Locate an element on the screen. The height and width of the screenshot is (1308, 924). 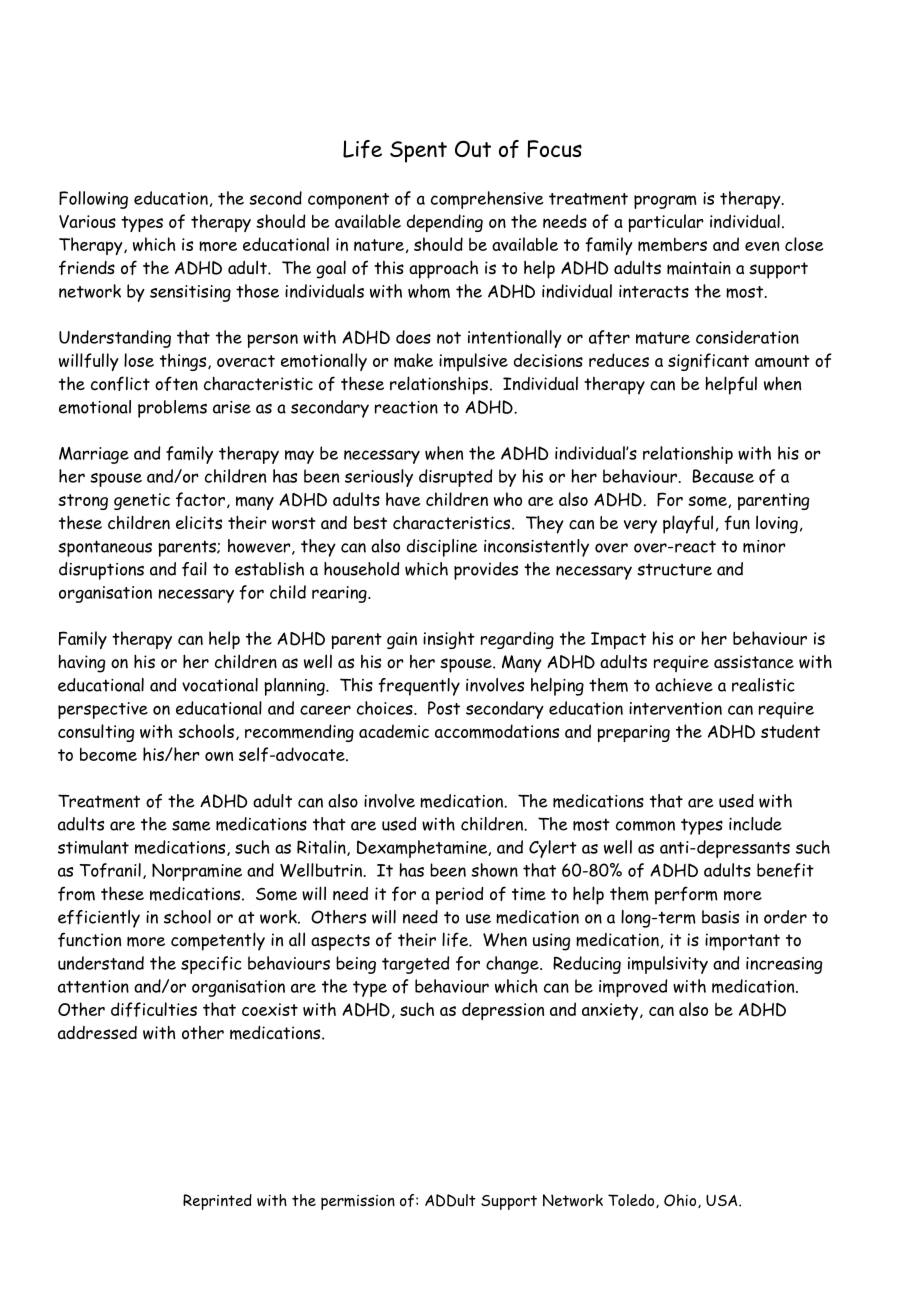
Reprinted is located at coordinates (217, 1202).
